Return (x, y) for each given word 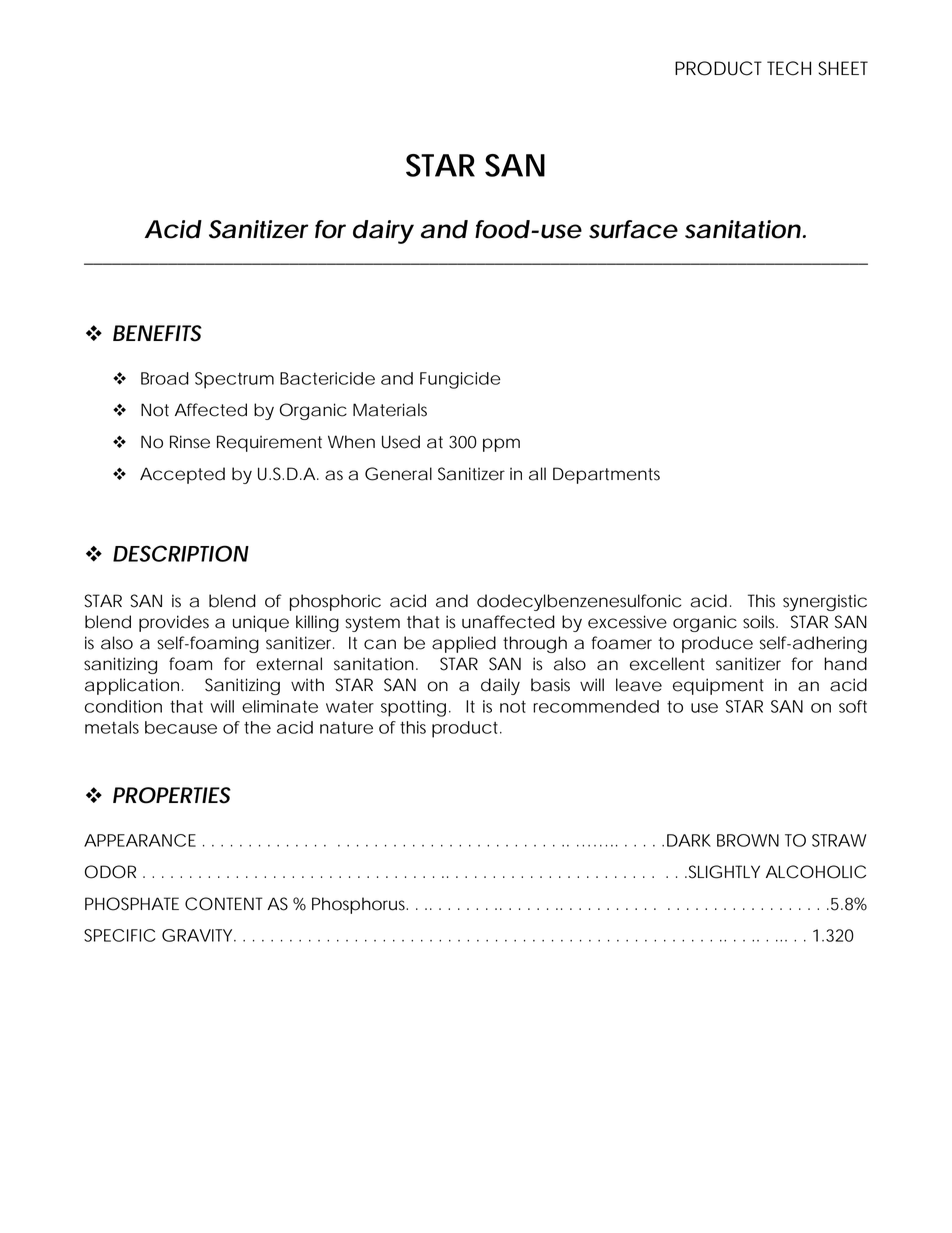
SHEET (843, 68)
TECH (789, 68)
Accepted (182, 475)
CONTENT (224, 904)
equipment (718, 686)
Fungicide (460, 380)
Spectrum (234, 380)
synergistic (825, 602)
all (537, 474)
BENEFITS (157, 333)
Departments (606, 475)
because (181, 727)
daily (500, 686)
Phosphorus (360, 905)
